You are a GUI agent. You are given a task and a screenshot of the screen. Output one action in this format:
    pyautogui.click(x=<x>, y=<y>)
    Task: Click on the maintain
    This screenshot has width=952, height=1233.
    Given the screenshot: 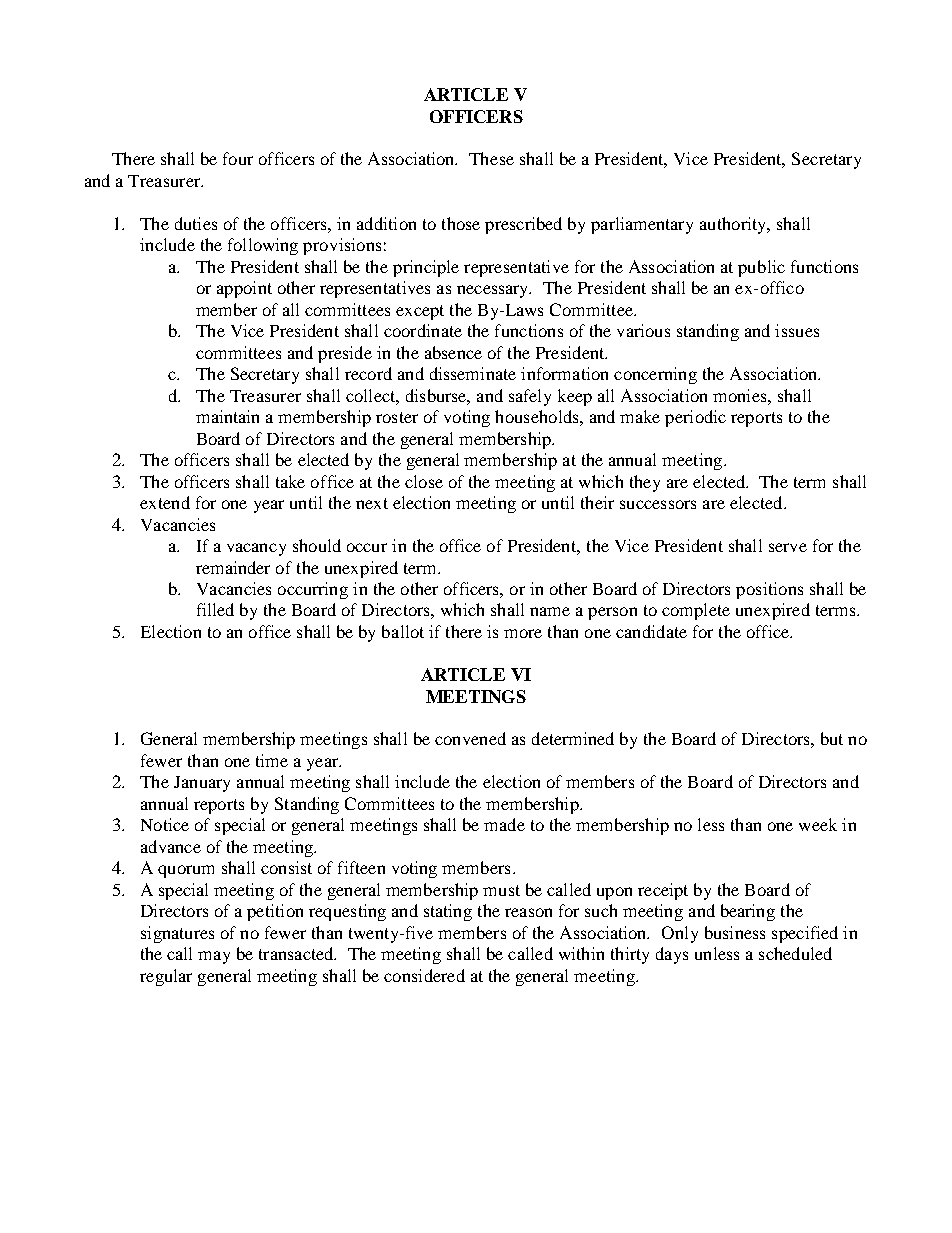 What is the action you would take?
    pyautogui.click(x=227, y=416)
